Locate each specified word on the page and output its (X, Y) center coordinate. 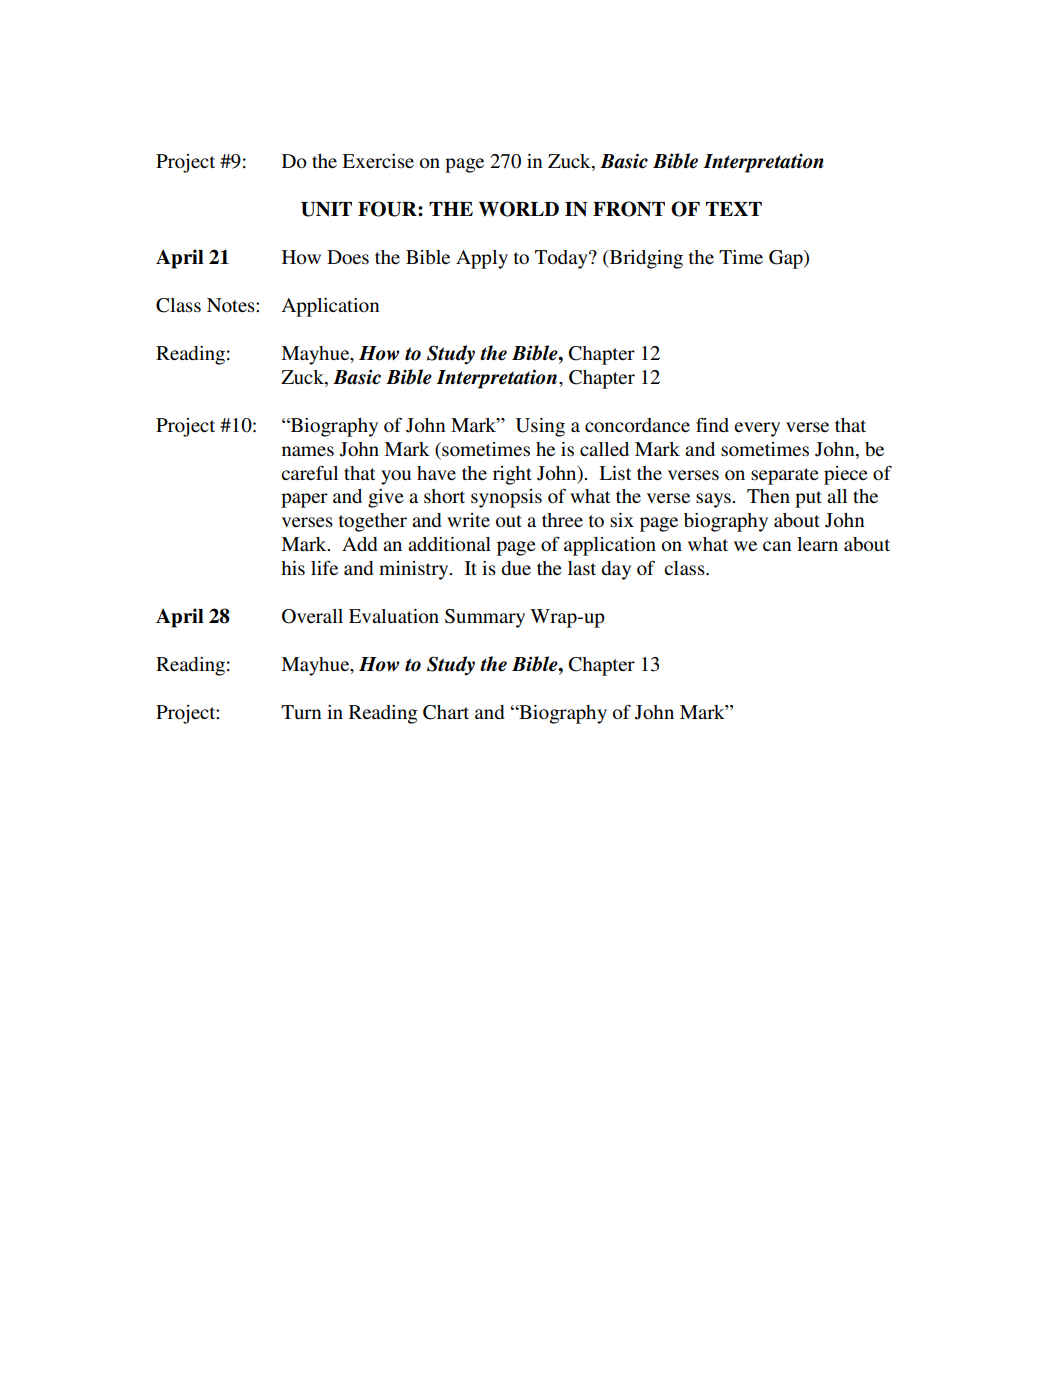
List (615, 473)
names (308, 451)
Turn (301, 712)
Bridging (645, 259)
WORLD (519, 209)
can (777, 546)
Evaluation (394, 616)
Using (540, 427)
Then (768, 496)
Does (348, 257)
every (757, 429)
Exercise (378, 161)
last (582, 568)
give (386, 498)
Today (562, 259)
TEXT (734, 209)
